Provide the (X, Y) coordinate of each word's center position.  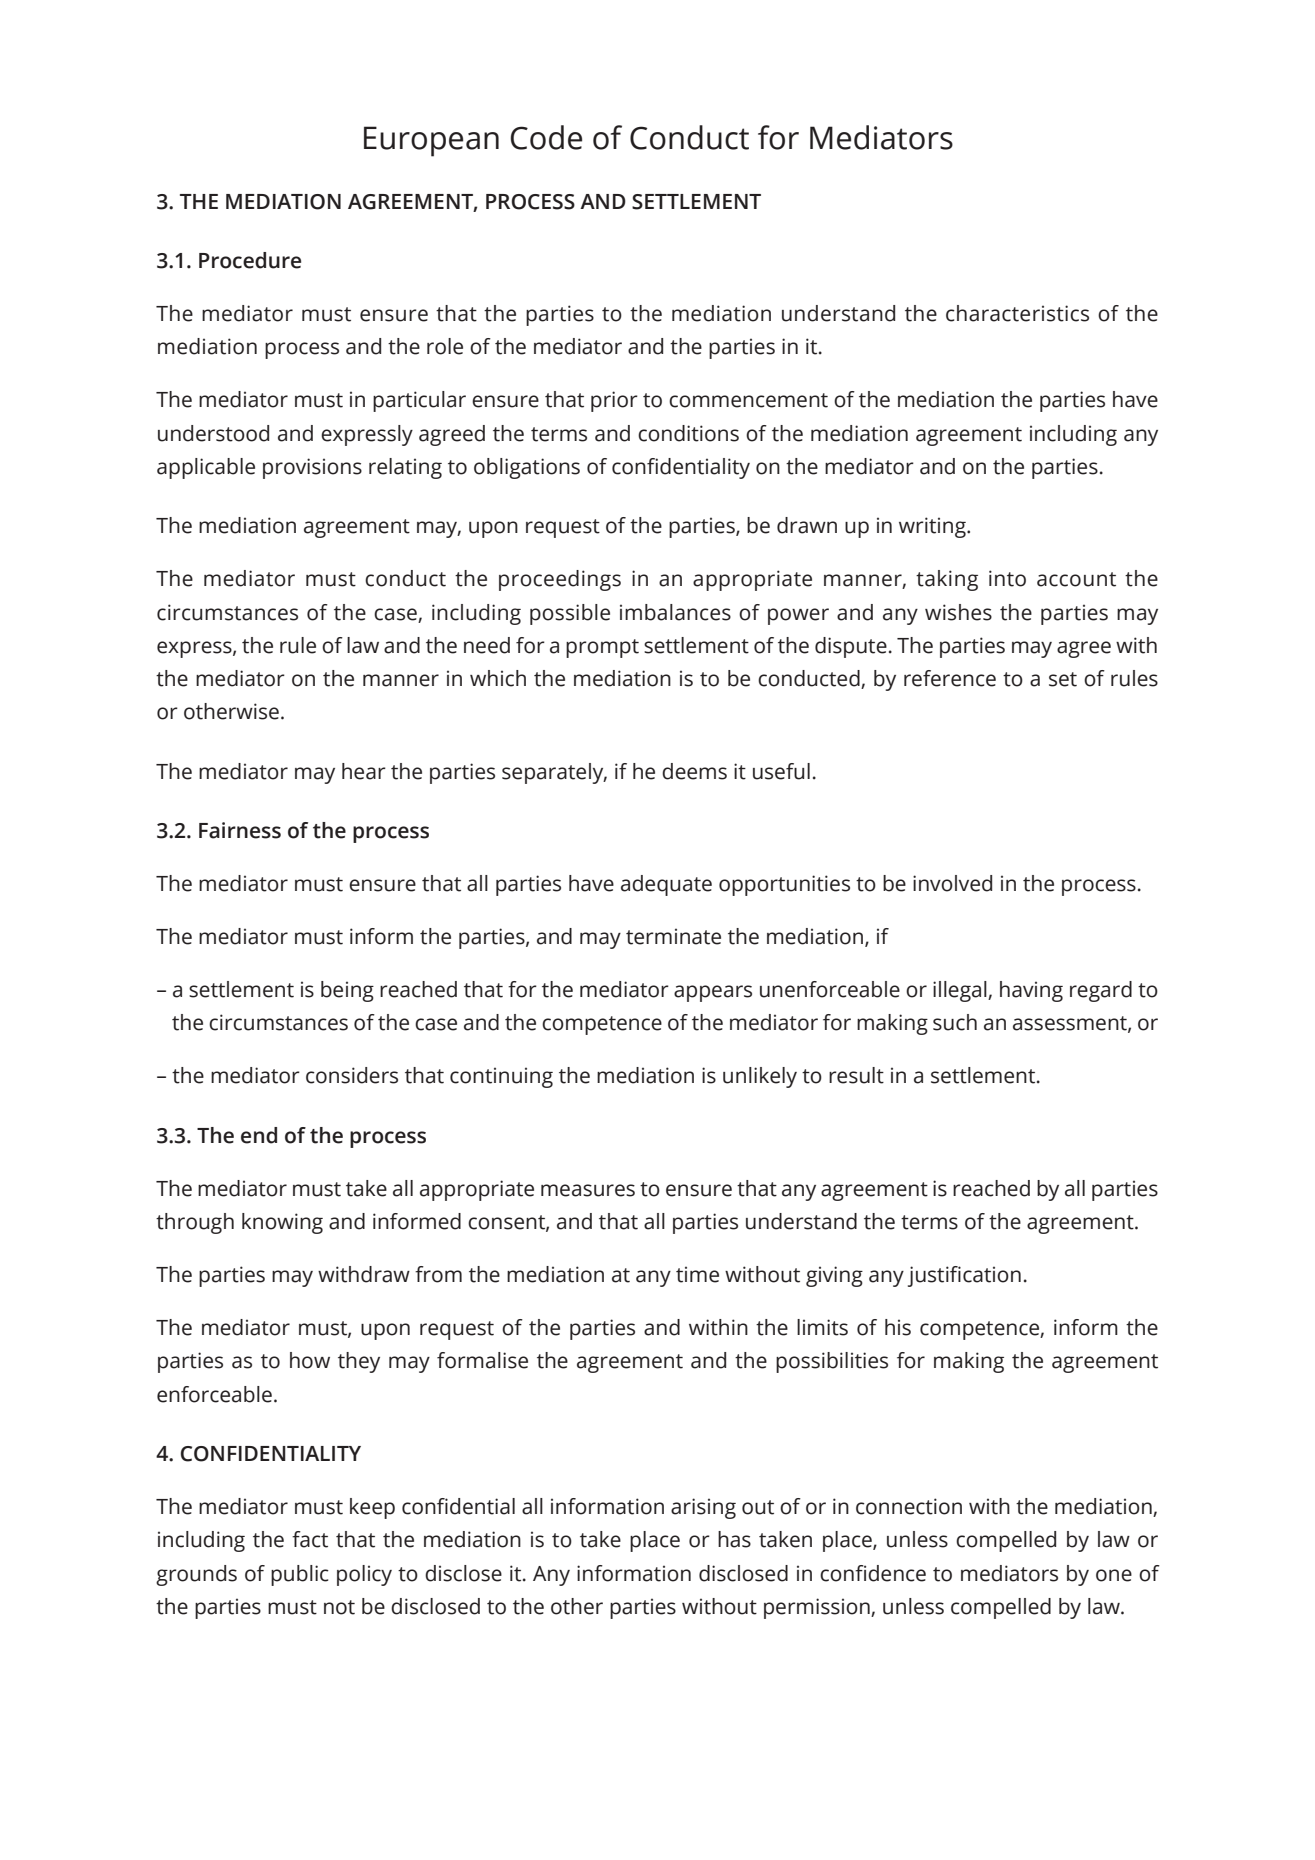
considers (352, 1075)
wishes (958, 612)
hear (364, 771)
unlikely (760, 1077)
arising (703, 1508)
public (300, 1575)
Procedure (250, 260)
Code (546, 137)
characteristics (1017, 313)
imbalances (675, 612)
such (955, 1022)
